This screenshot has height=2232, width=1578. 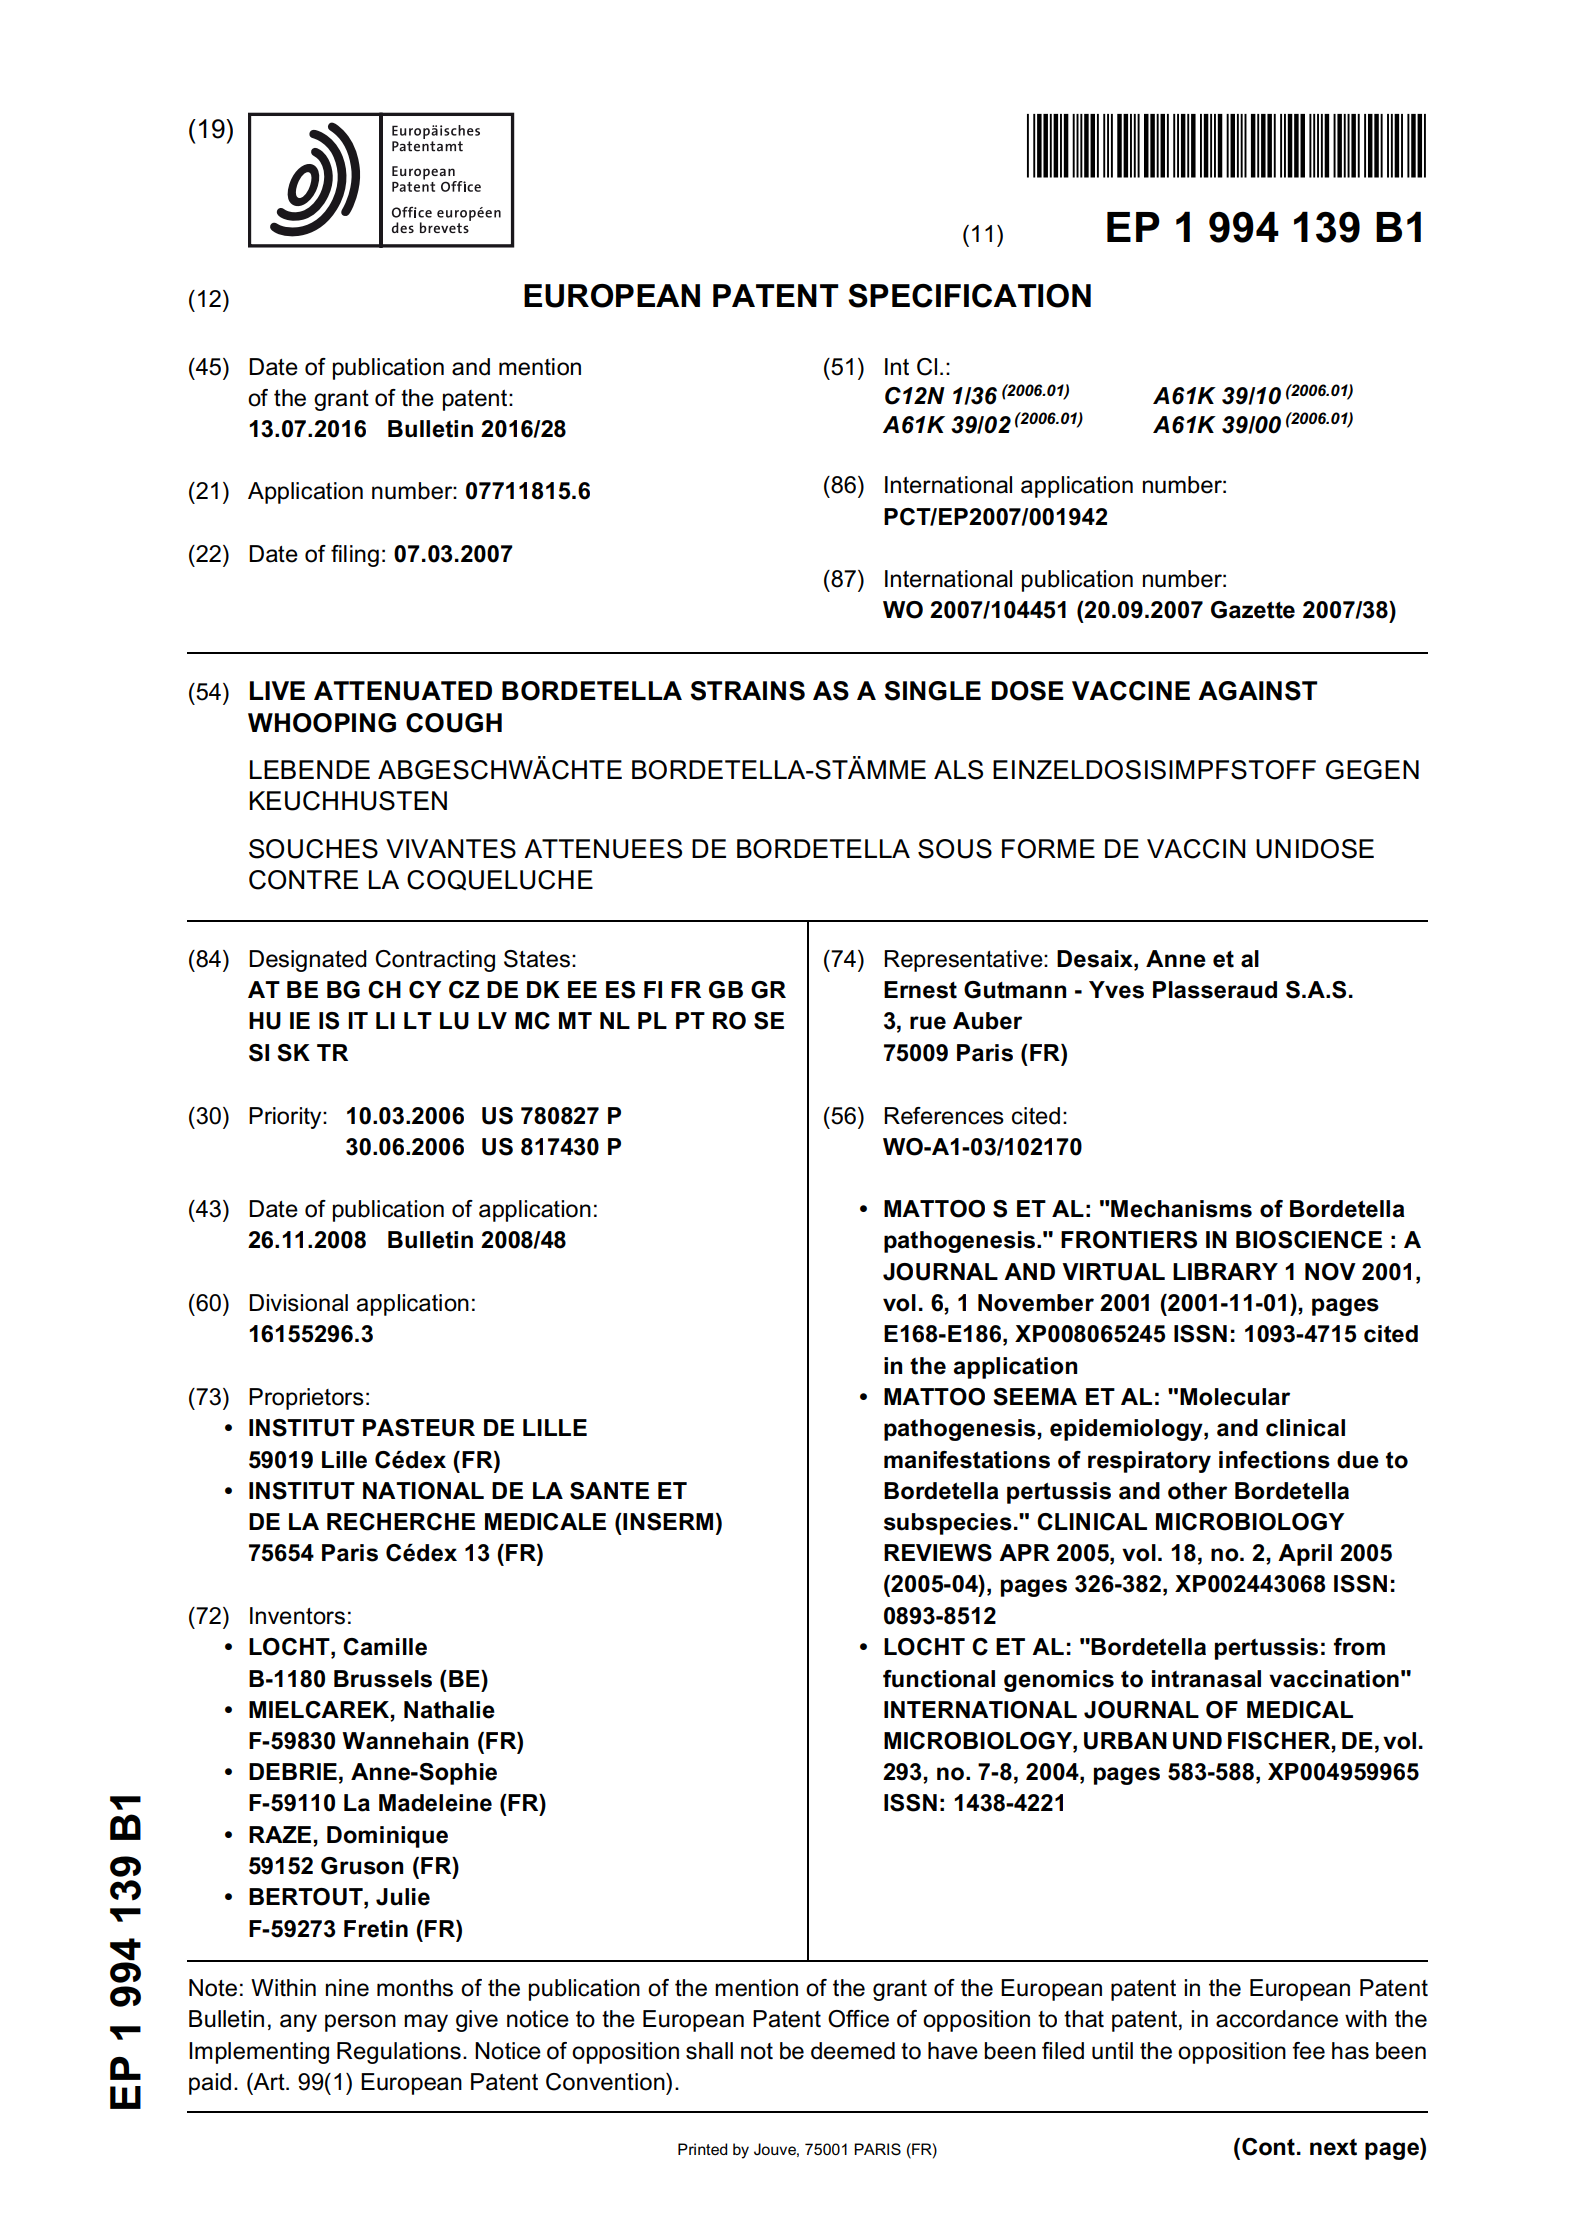 I want to click on Gazette, so click(x=1253, y=610).
